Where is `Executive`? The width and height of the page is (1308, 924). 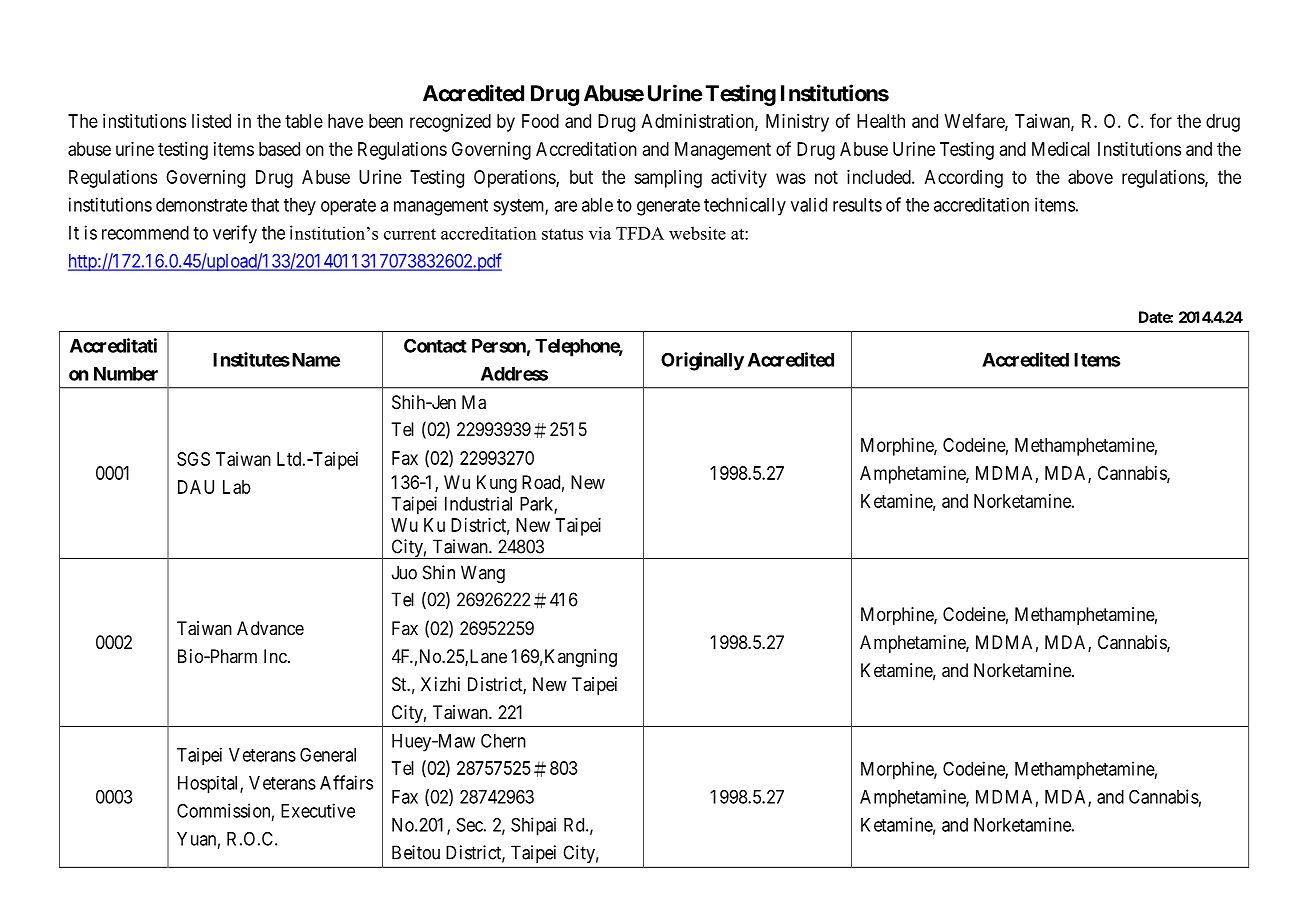
Executive is located at coordinates (318, 810).
